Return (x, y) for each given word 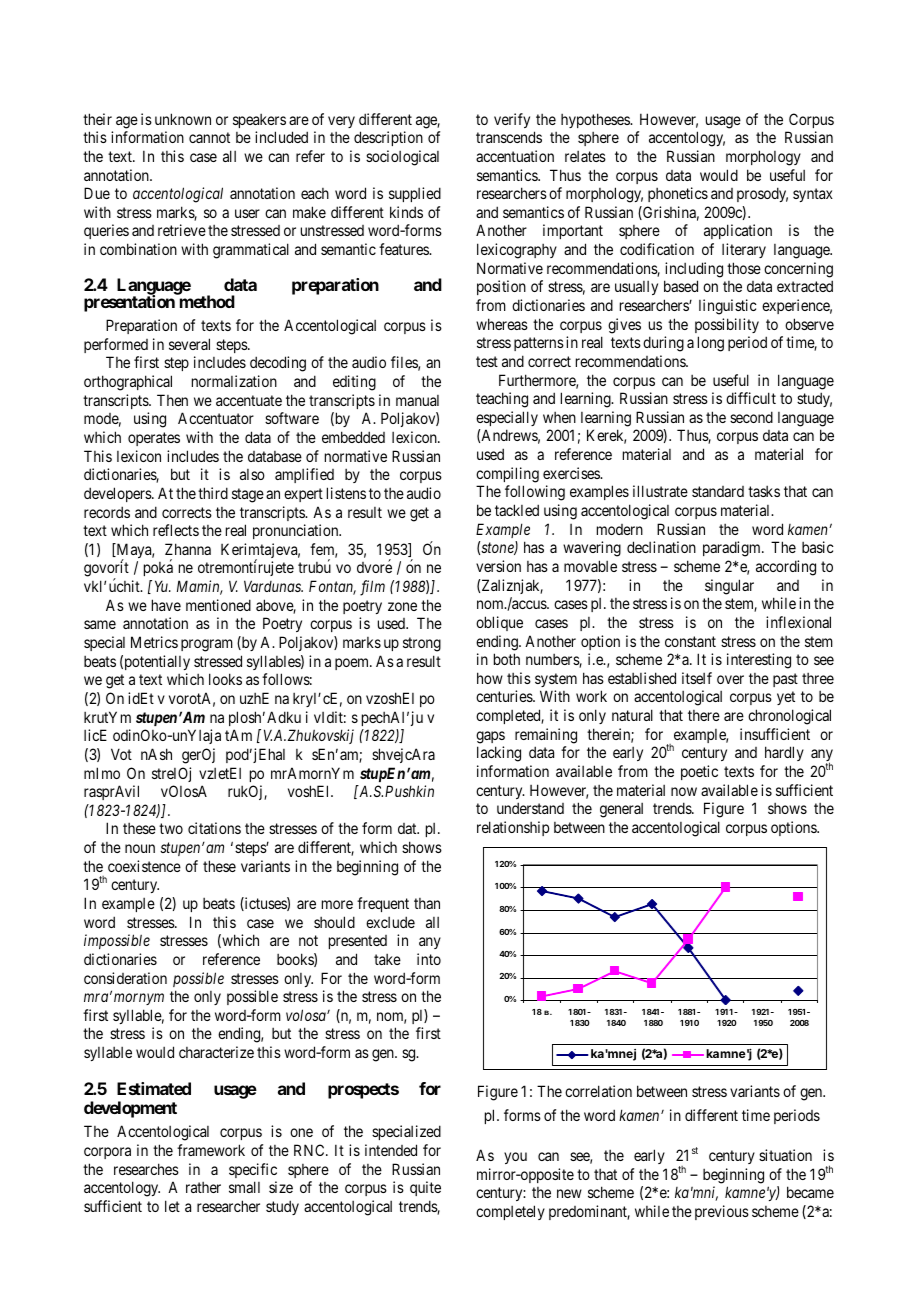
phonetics (678, 194)
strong (422, 644)
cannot (209, 137)
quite (425, 1188)
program (207, 645)
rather (203, 1187)
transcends (509, 137)
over (730, 679)
